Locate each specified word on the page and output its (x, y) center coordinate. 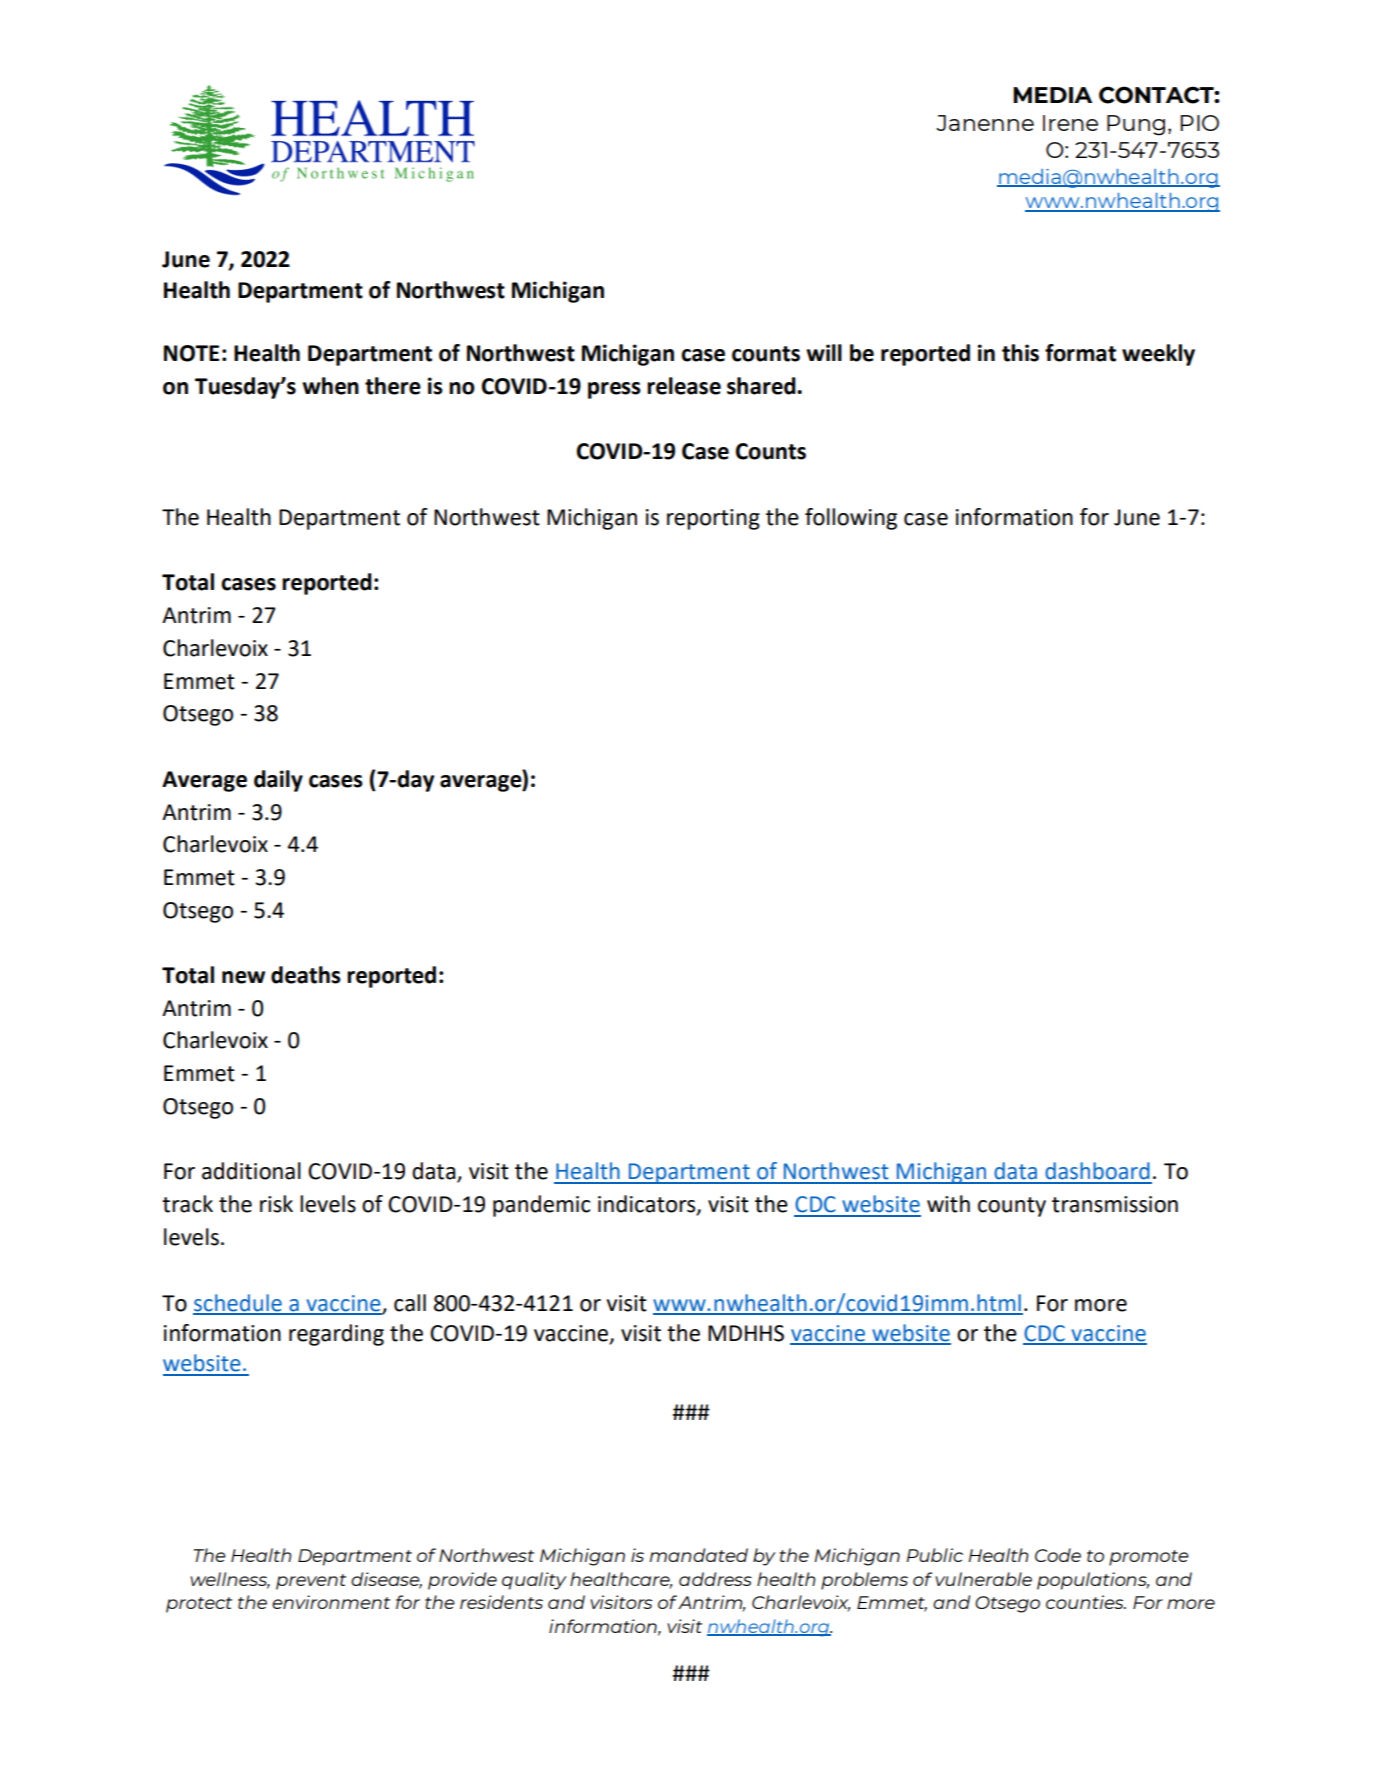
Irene (1070, 123)
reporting (713, 519)
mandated (699, 1555)
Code (1058, 1555)
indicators (648, 1205)
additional (251, 1171)
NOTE (191, 353)
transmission (1115, 1204)
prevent (311, 1582)
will (824, 352)
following (851, 519)
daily (278, 781)
